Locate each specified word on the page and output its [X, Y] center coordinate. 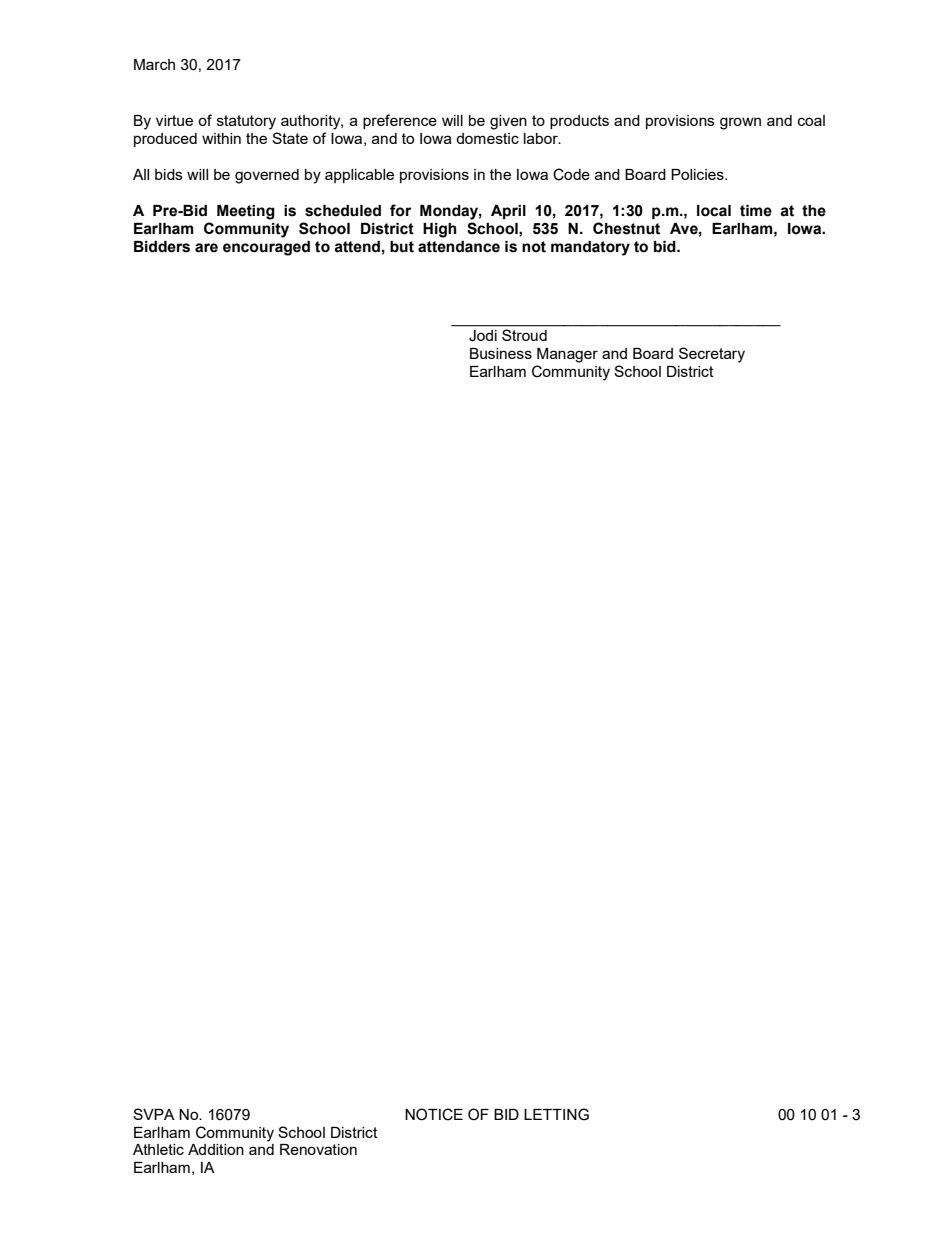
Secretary [712, 355]
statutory [246, 122]
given [508, 122]
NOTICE [434, 1114]
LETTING [556, 1114]
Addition [216, 1149]
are [206, 248]
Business [501, 353]
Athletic [158, 1149]
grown [740, 123]
